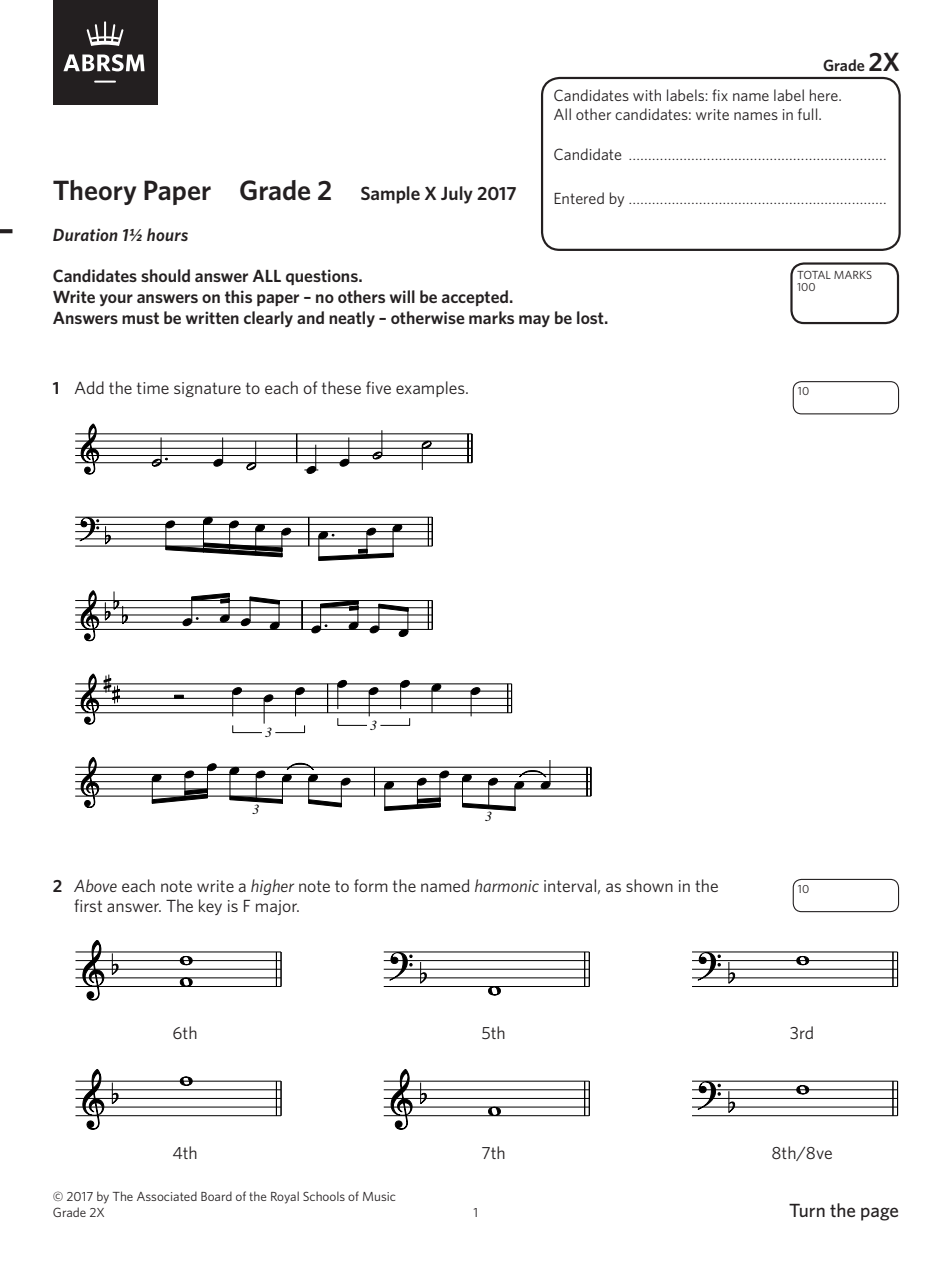 This screenshot has width=952, height=1270. I want to click on full, so click(809, 114).
